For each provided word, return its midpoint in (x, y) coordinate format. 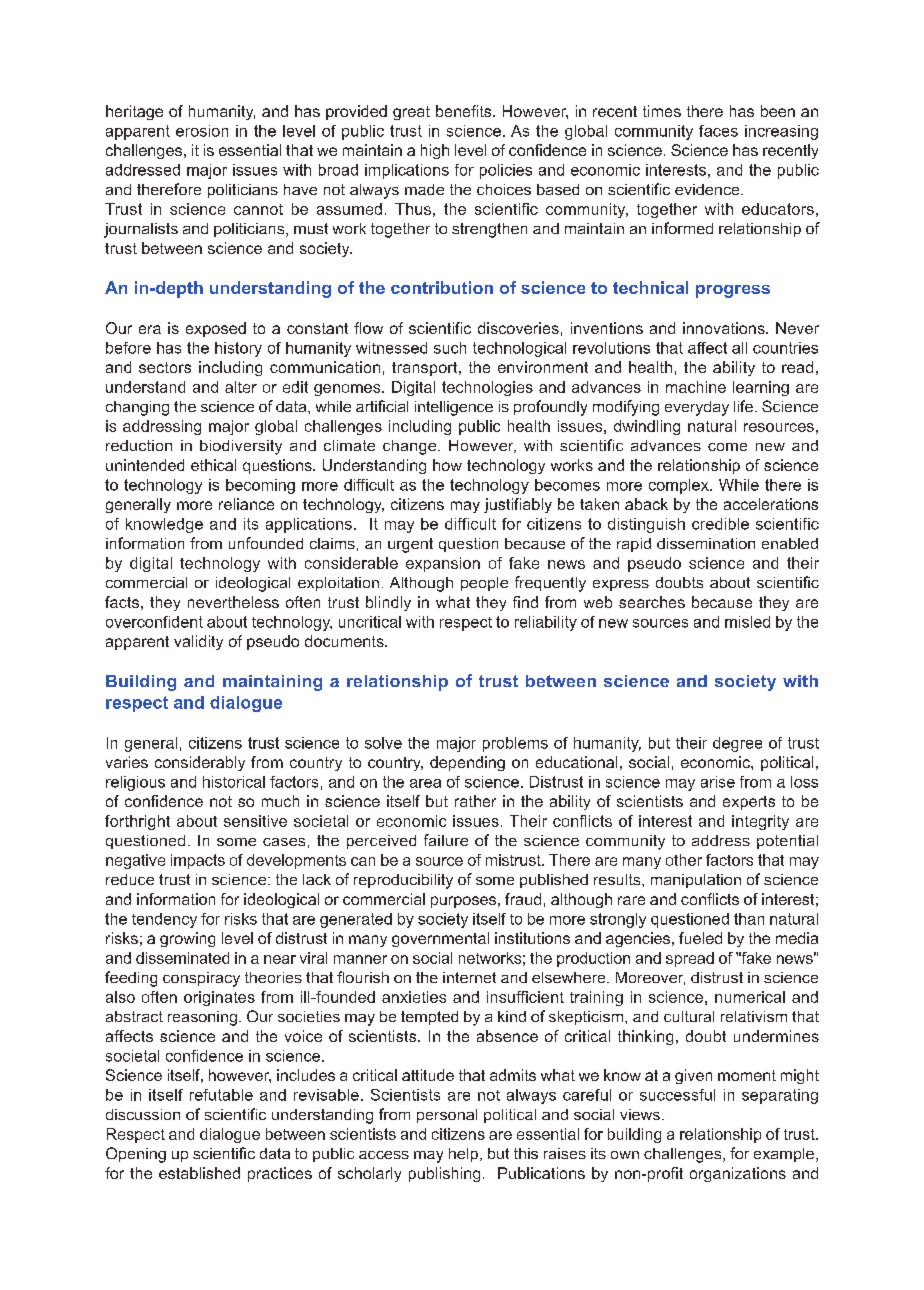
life (743, 406)
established (199, 1173)
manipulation (696, 881)
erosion (202, 131)
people (484, 584)
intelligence (454, 408)
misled (747, 622)
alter (241, 387)
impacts (198, 861)
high (435, 151)
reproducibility (403, 881)
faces (718, 131)
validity (198, 642)
